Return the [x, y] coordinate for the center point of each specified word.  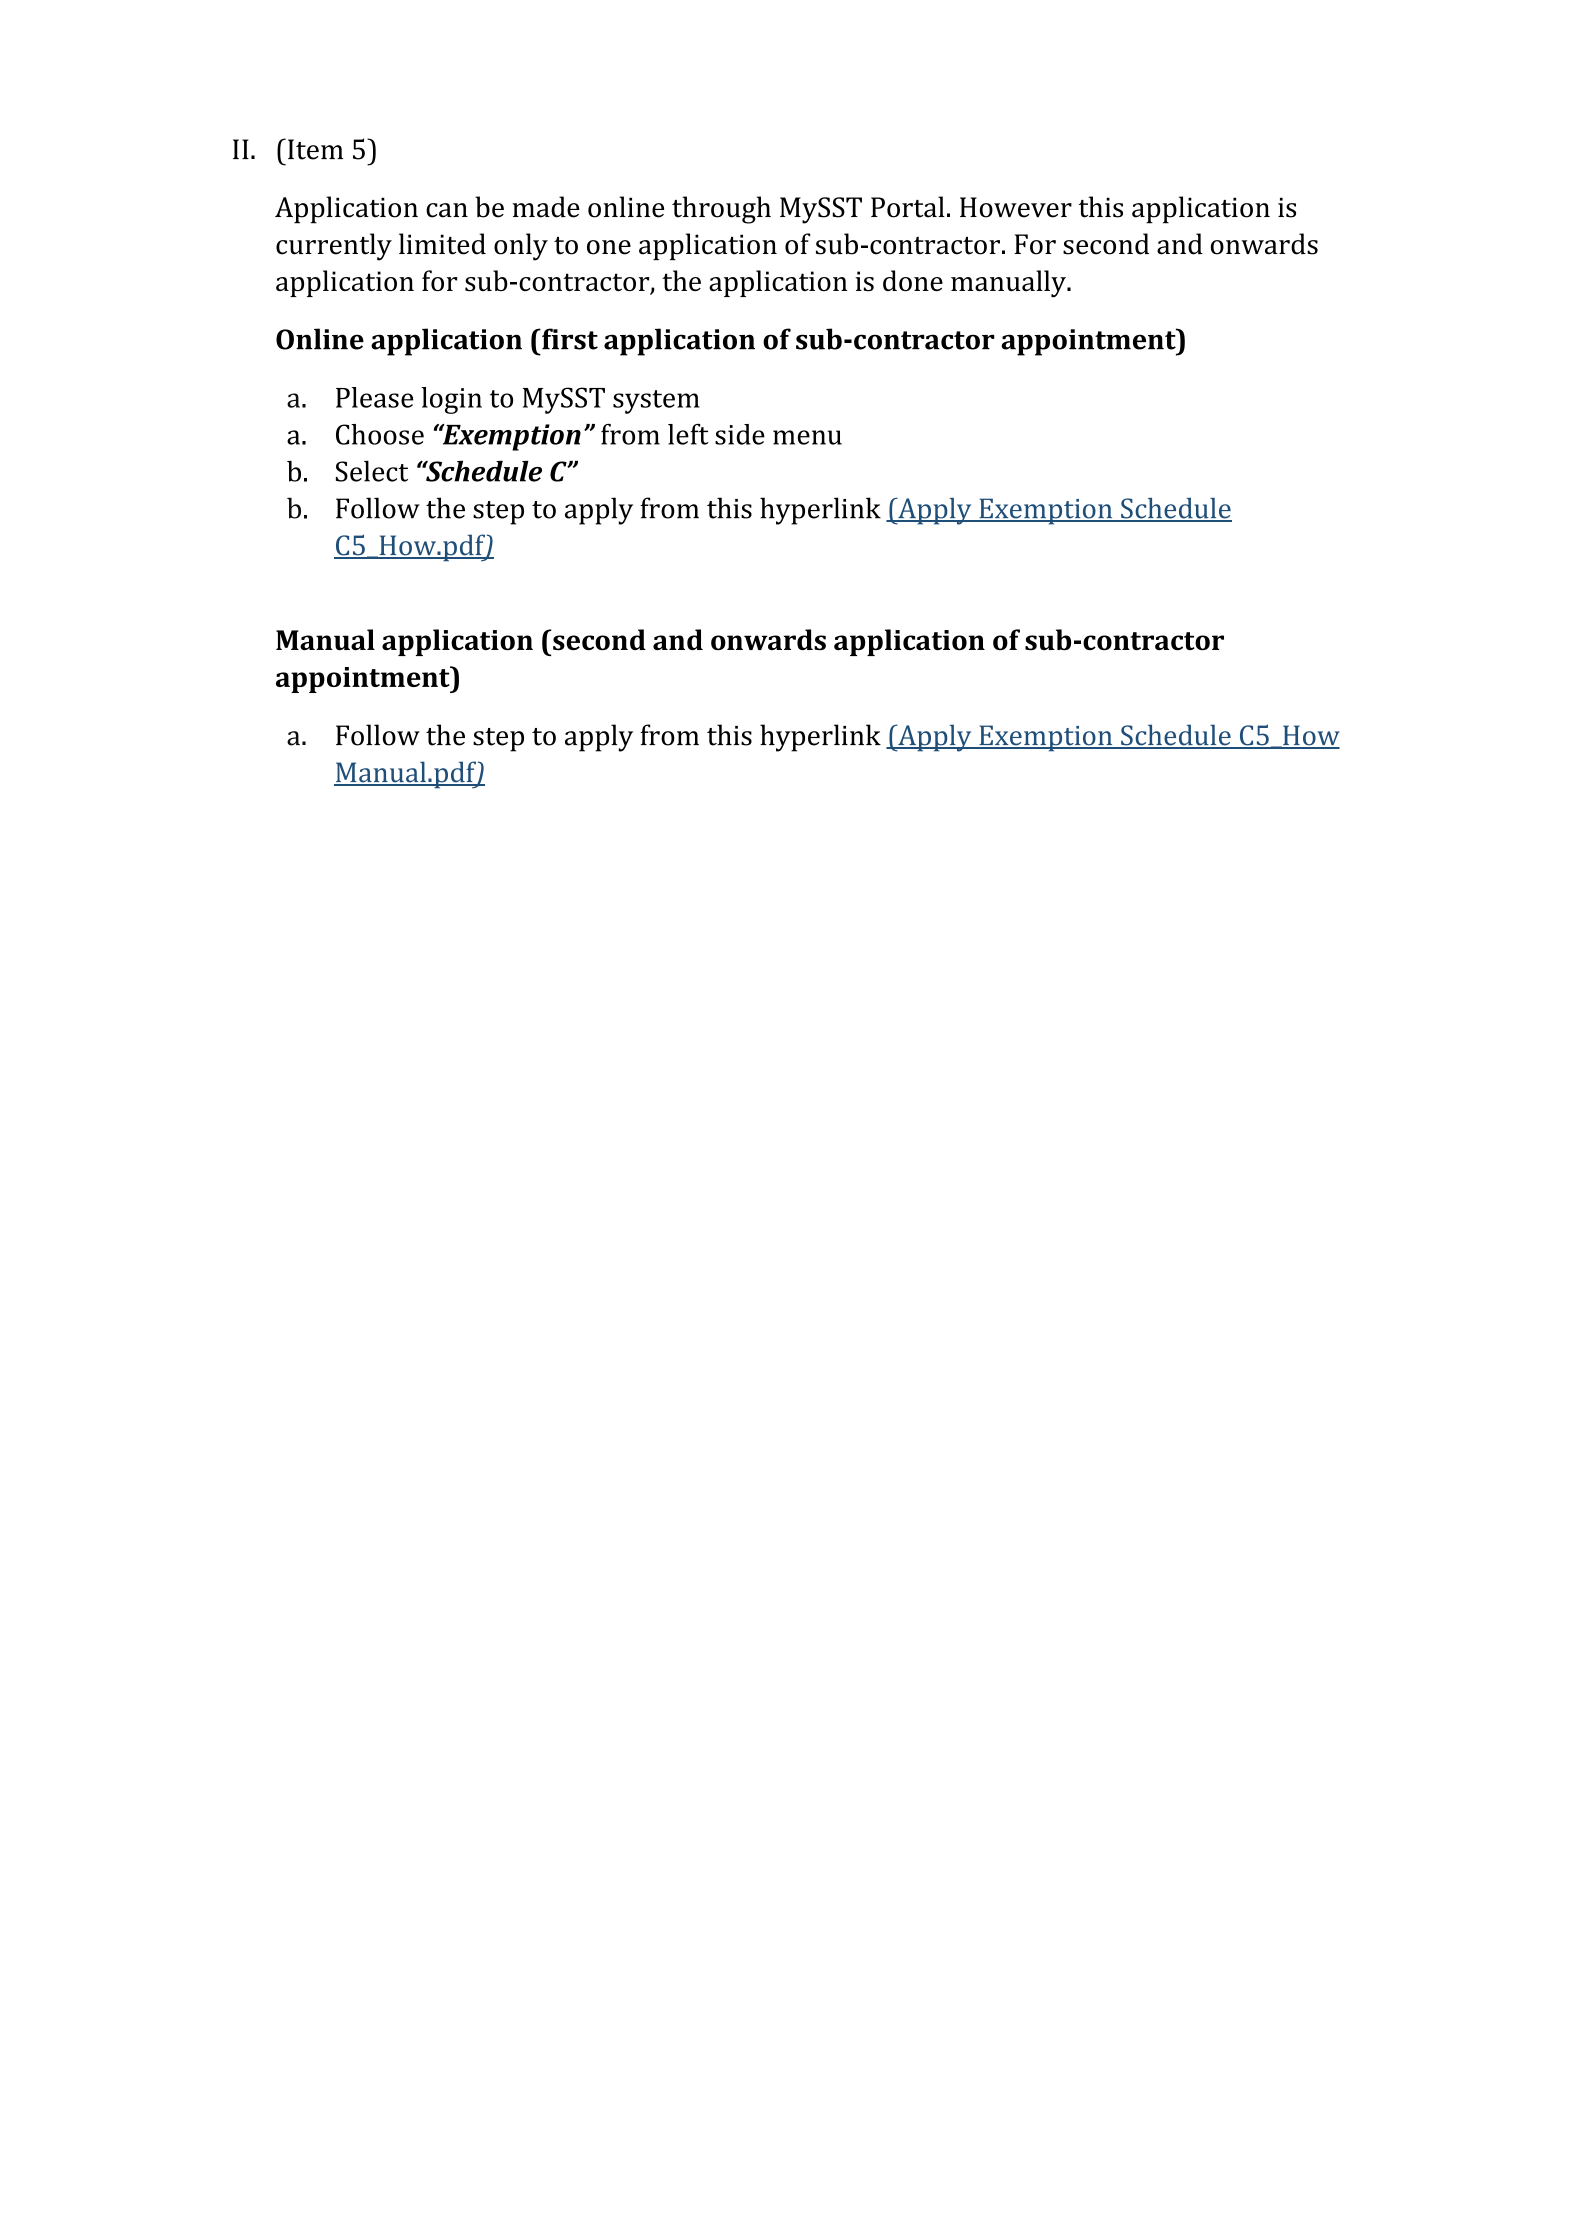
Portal [908, 207]
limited [442, 244]
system [656, 402]
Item [314, 149]
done [913, 280]
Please [374, 397]
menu [807, 437]
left [688, 434]
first [569, 339]
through [721, 210]
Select [372, 471]
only [521, 247]
